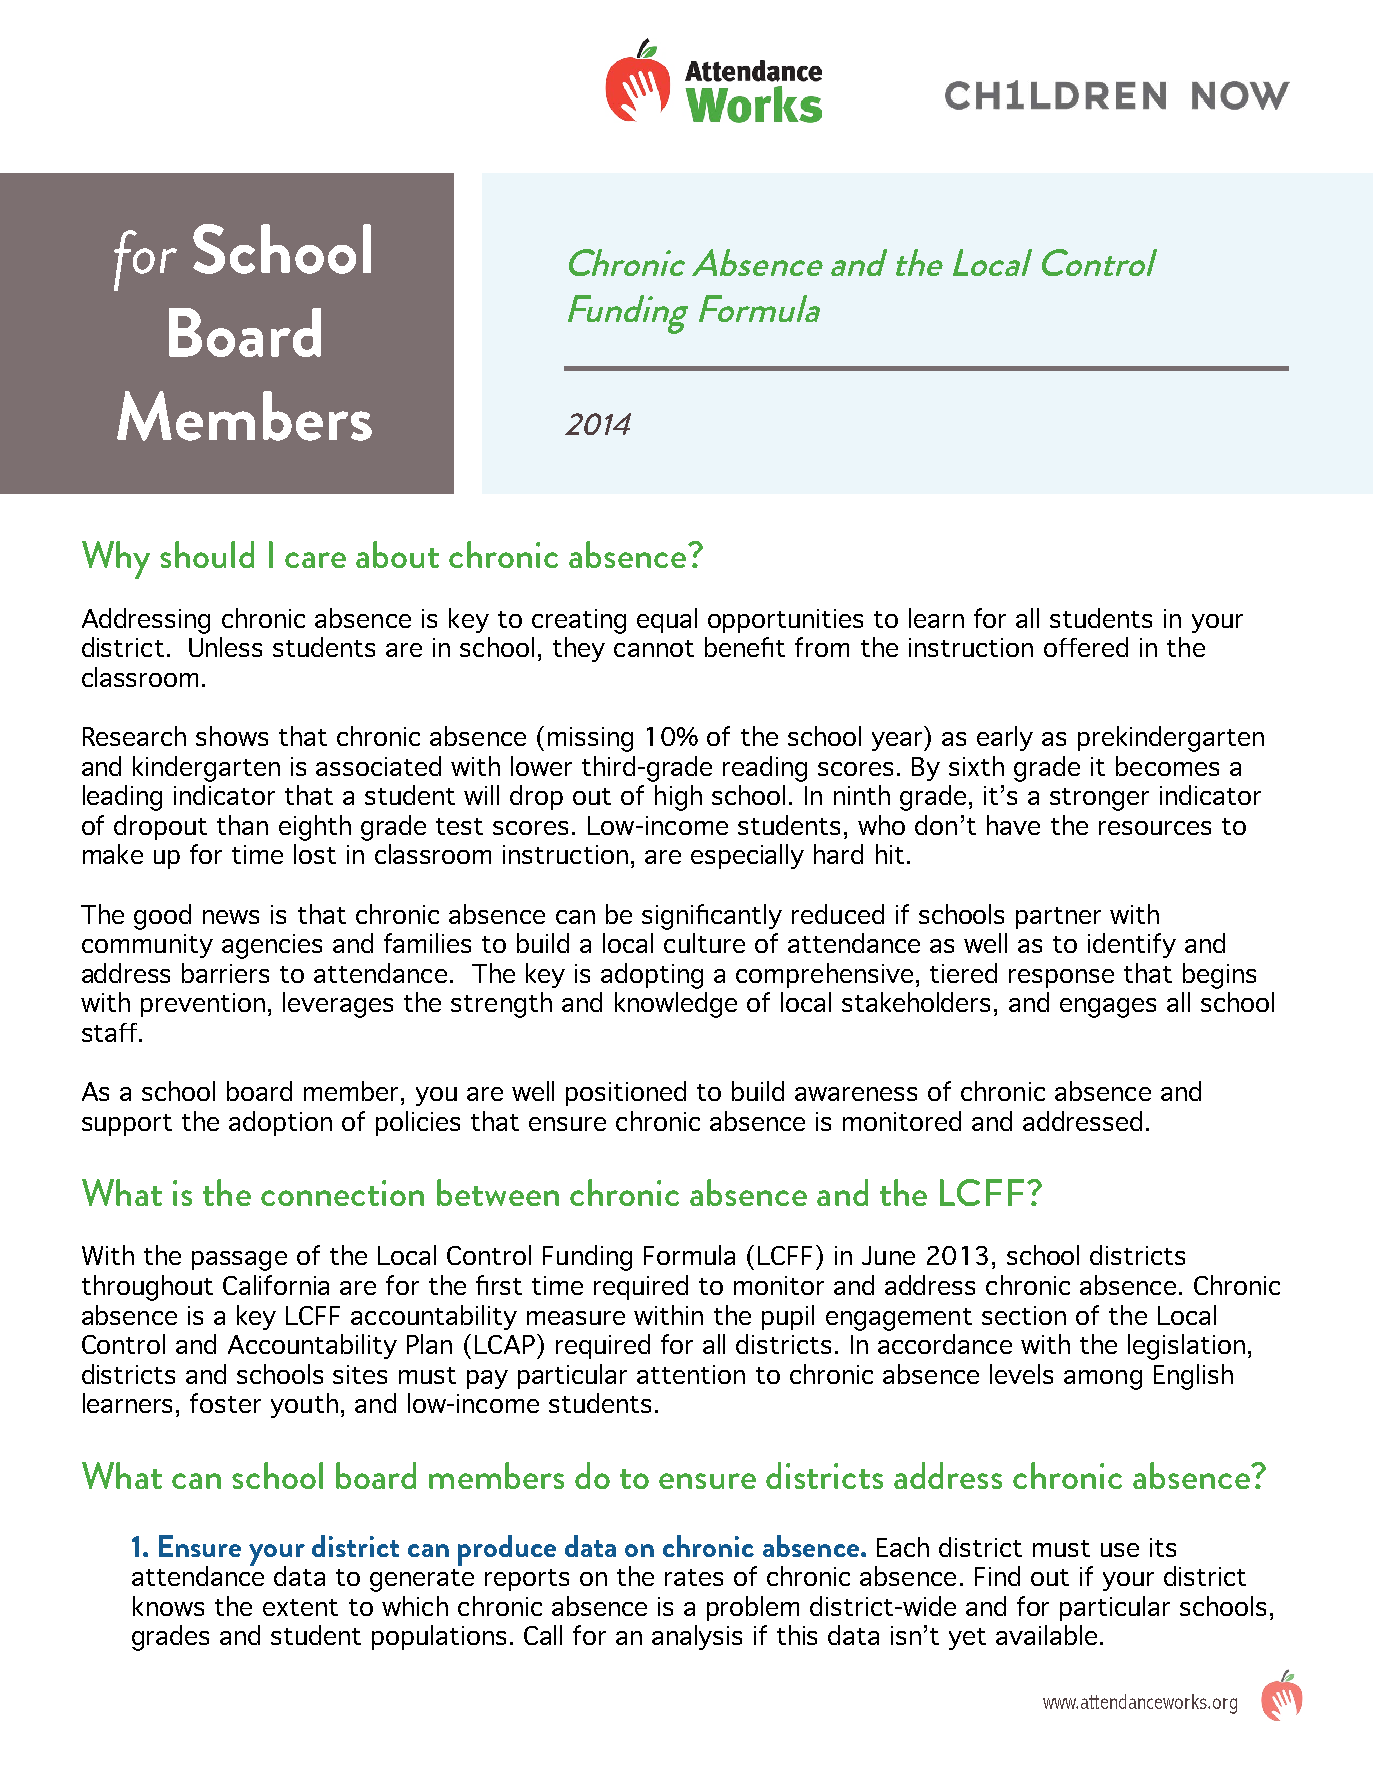  I want to click on engages, so click(1108, 1008).
